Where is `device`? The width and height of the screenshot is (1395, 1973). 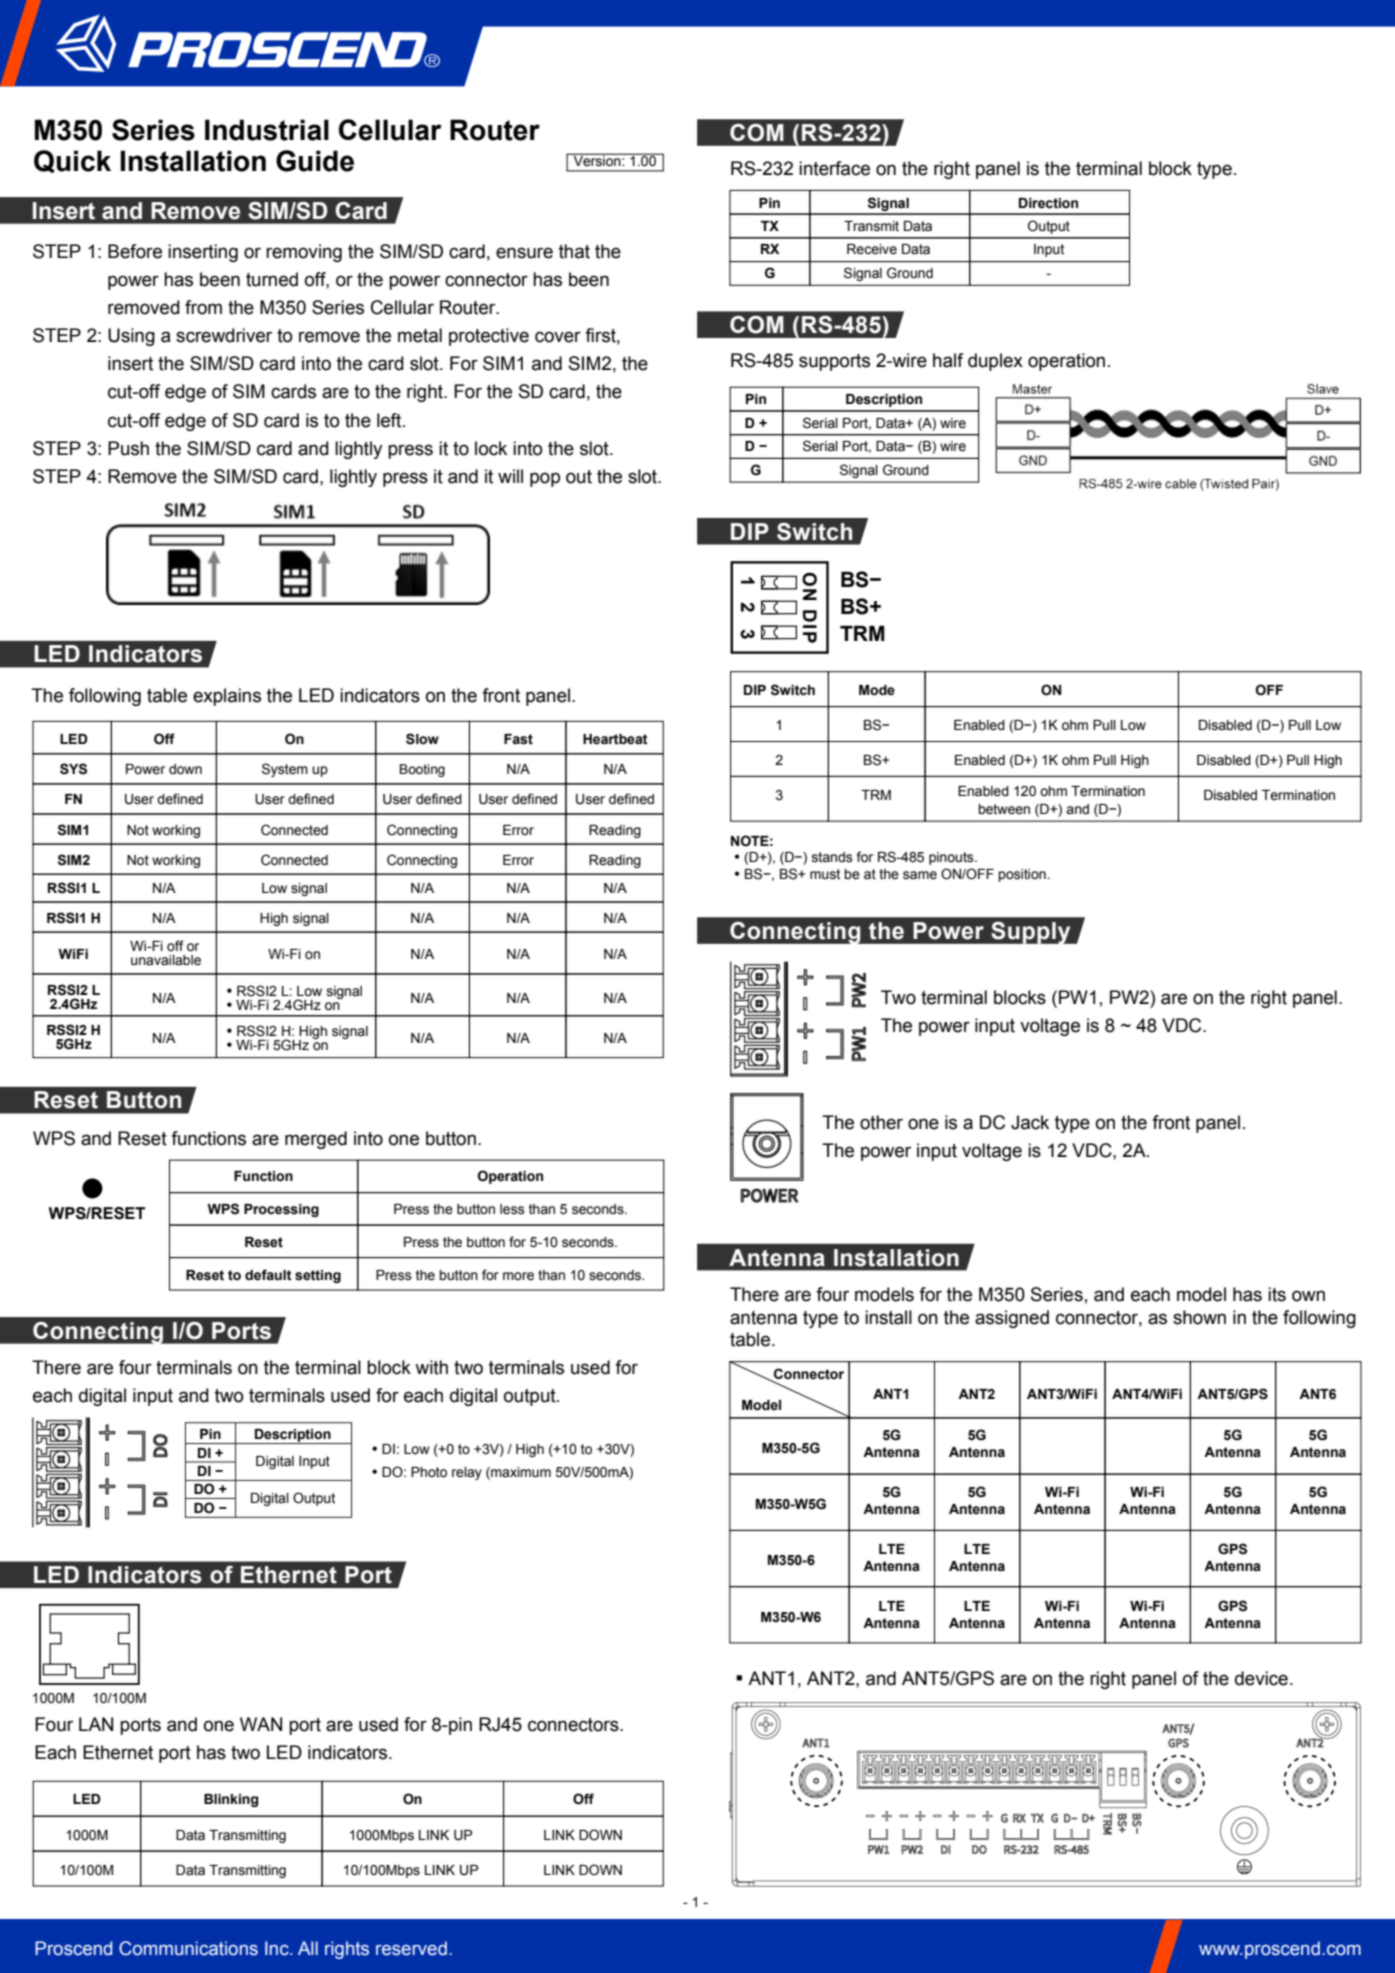 device is located at coordinates (1261, 1678).
